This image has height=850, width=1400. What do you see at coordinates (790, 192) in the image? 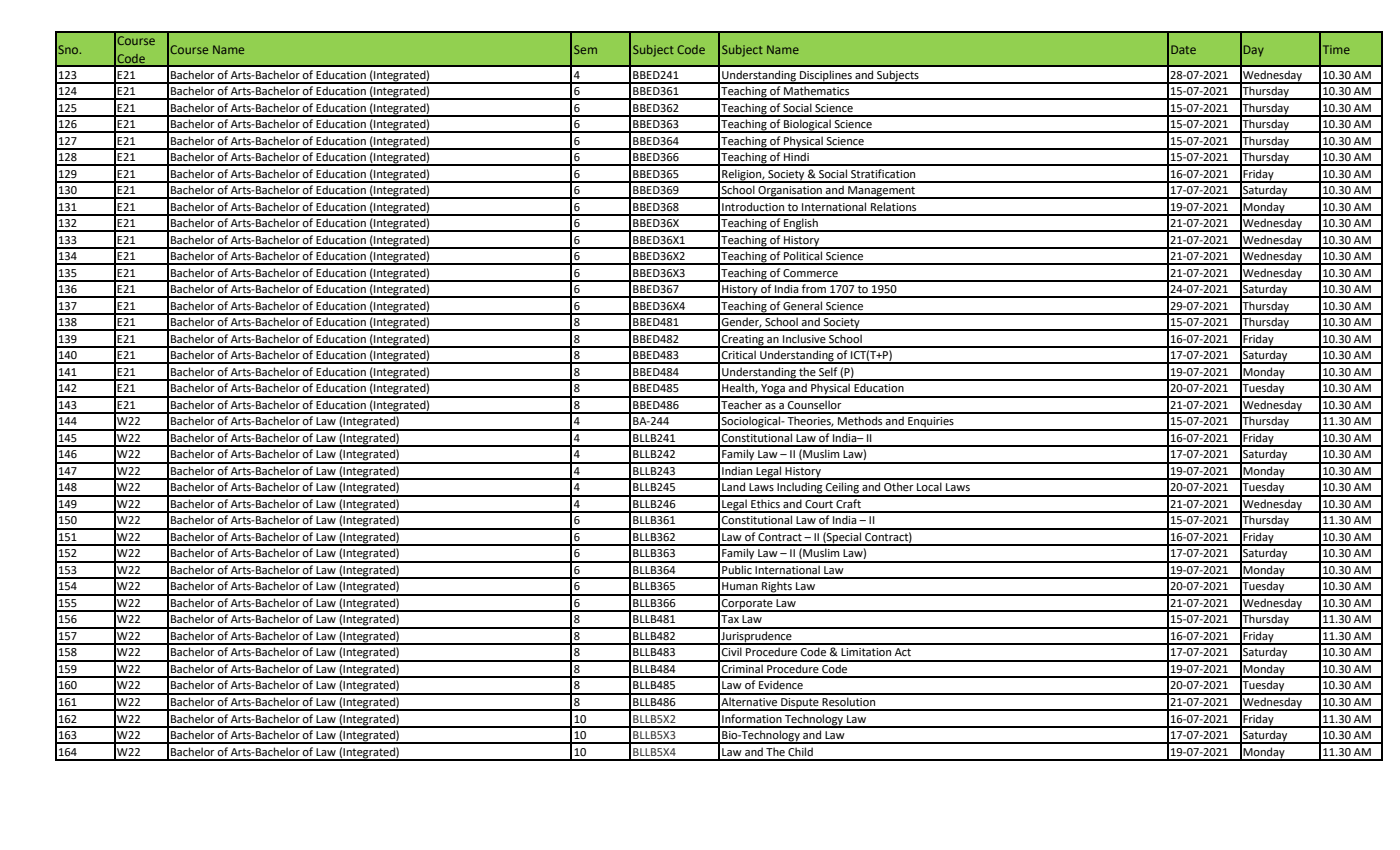
I see `Organisation` at bounding box center [790, 192].
